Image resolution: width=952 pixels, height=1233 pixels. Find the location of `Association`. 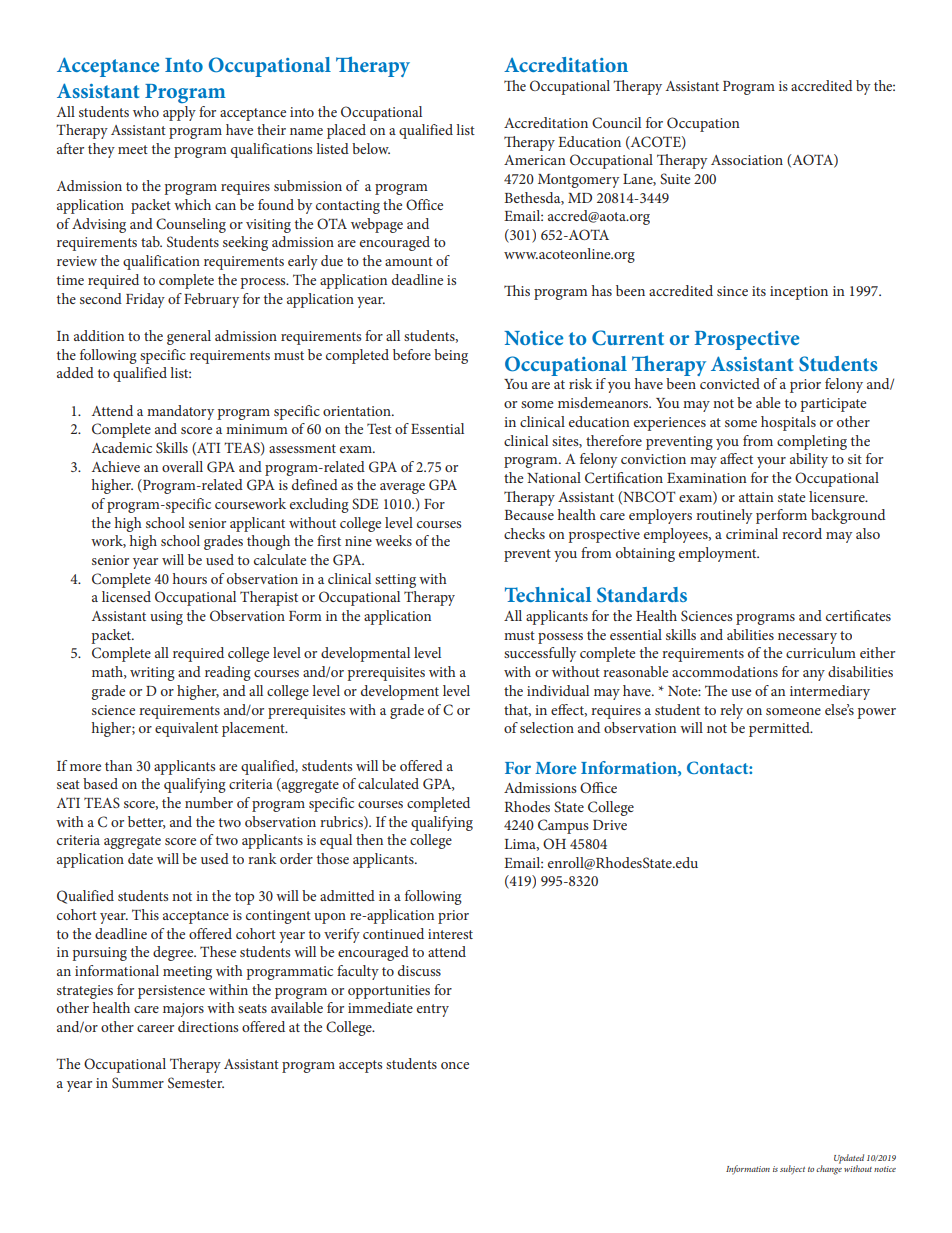

Association is located at coordinates (747, 160).
